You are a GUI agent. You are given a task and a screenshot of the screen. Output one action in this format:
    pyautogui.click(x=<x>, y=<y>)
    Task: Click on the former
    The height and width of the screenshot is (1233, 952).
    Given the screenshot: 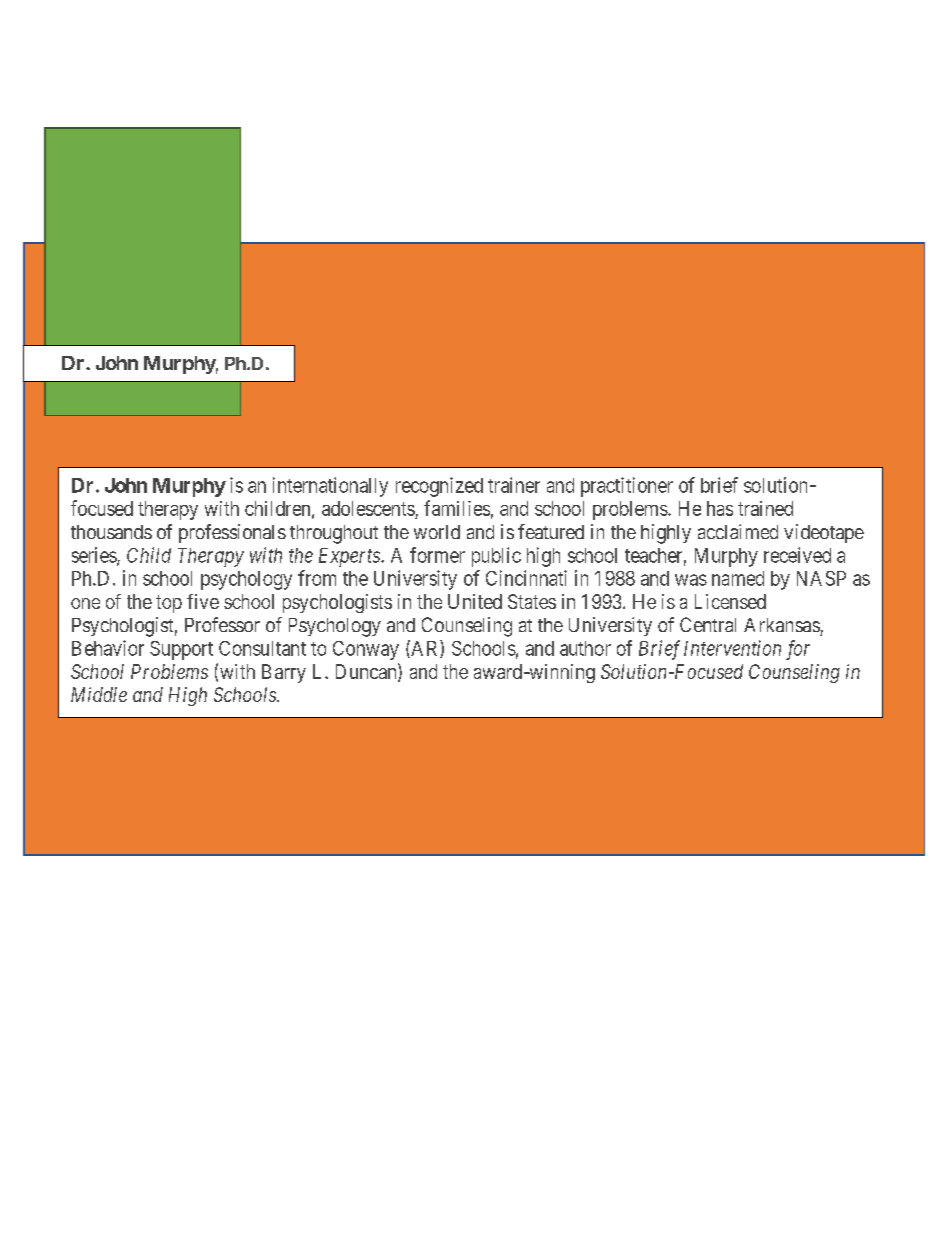 What is the action you would take?
    pyautogui.click(x=437, y=555)
